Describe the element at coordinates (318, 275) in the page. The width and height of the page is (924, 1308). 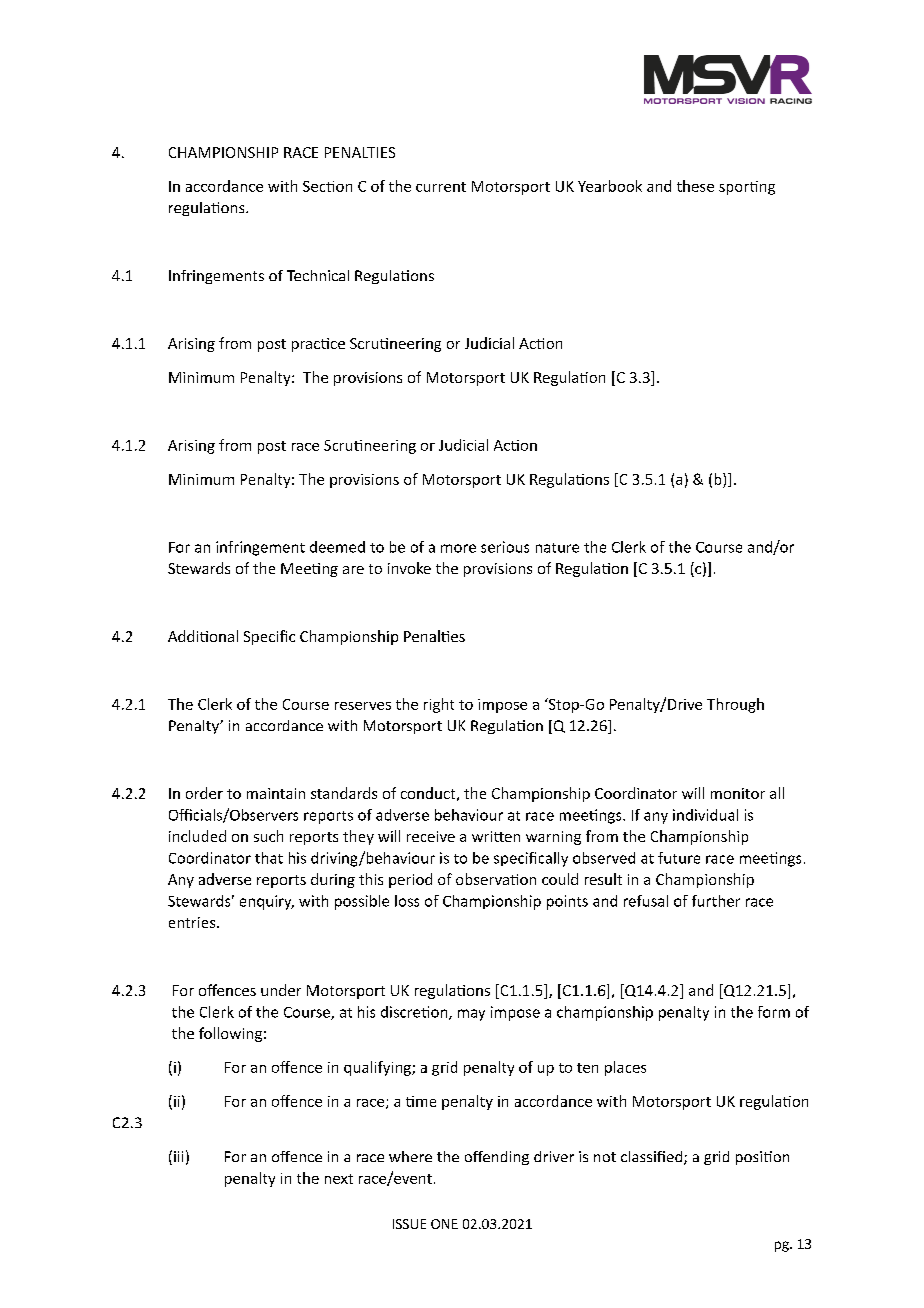
I see `Technical` at that location.
